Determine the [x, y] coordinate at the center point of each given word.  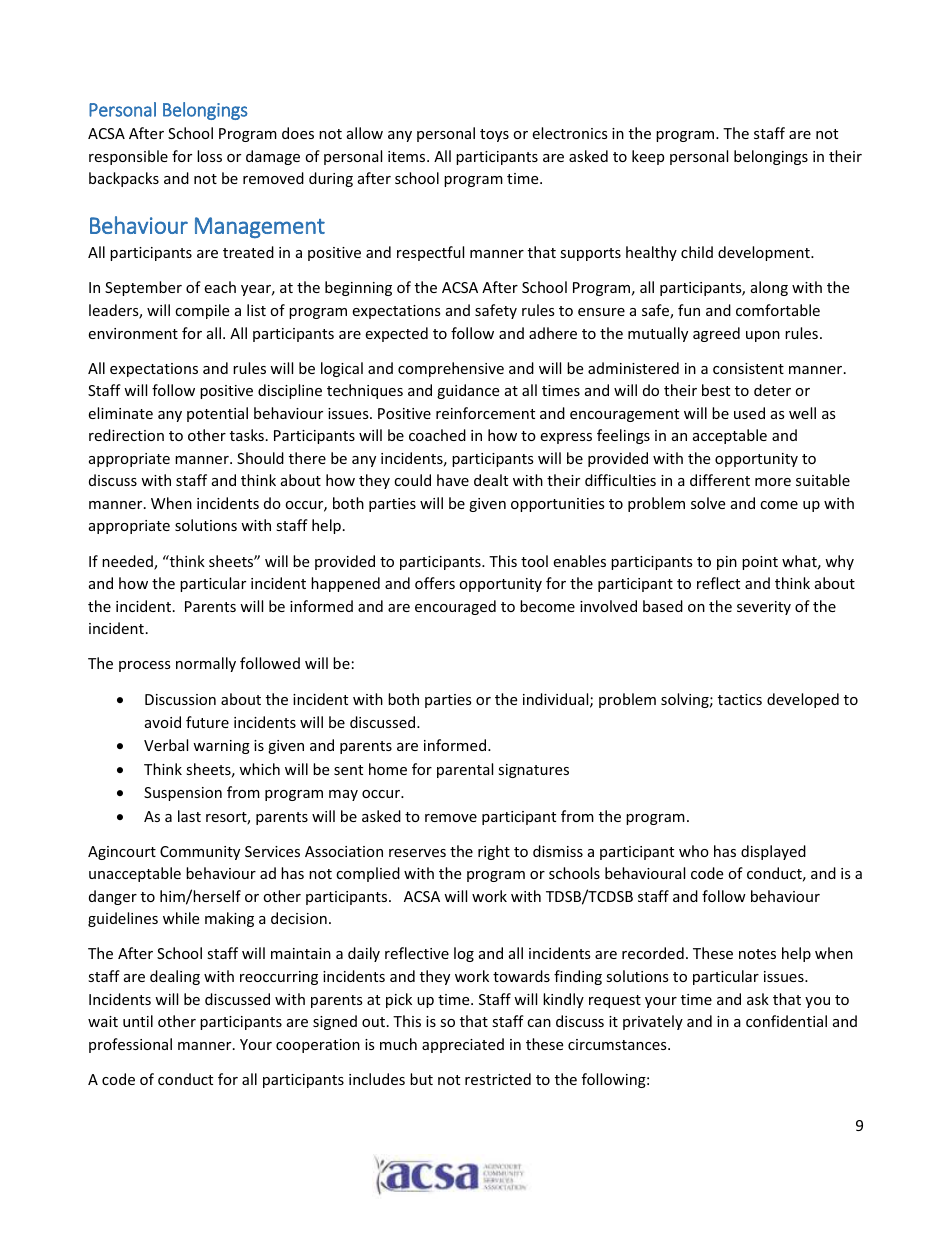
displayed [773, 852]
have [453, 480]
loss [209, 156]
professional [130, 1045]
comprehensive [451, 369]
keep [648, 157]
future [207, 722]
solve [708, 503]
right [494, 852]
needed [128, 562]
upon [763, 336]
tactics [740, 699]
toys [494, 135]
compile [202, 311]
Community [200, 853]
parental [465, 770]
